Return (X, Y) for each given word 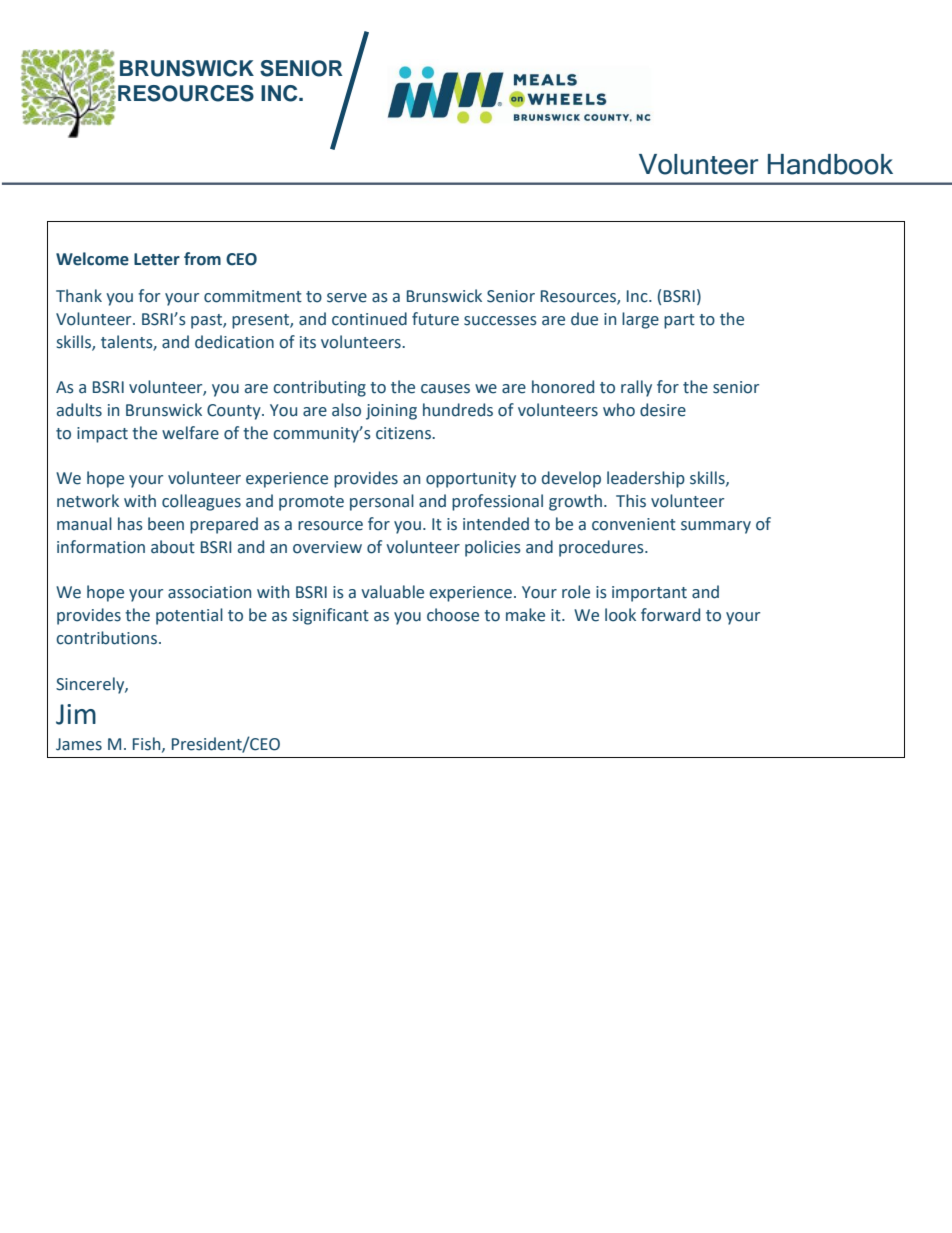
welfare (190, 433)
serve (347, 298)
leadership (646, 479)
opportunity (471, 480)
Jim (76, 714)
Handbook (830, 164)
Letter (157, 259)
